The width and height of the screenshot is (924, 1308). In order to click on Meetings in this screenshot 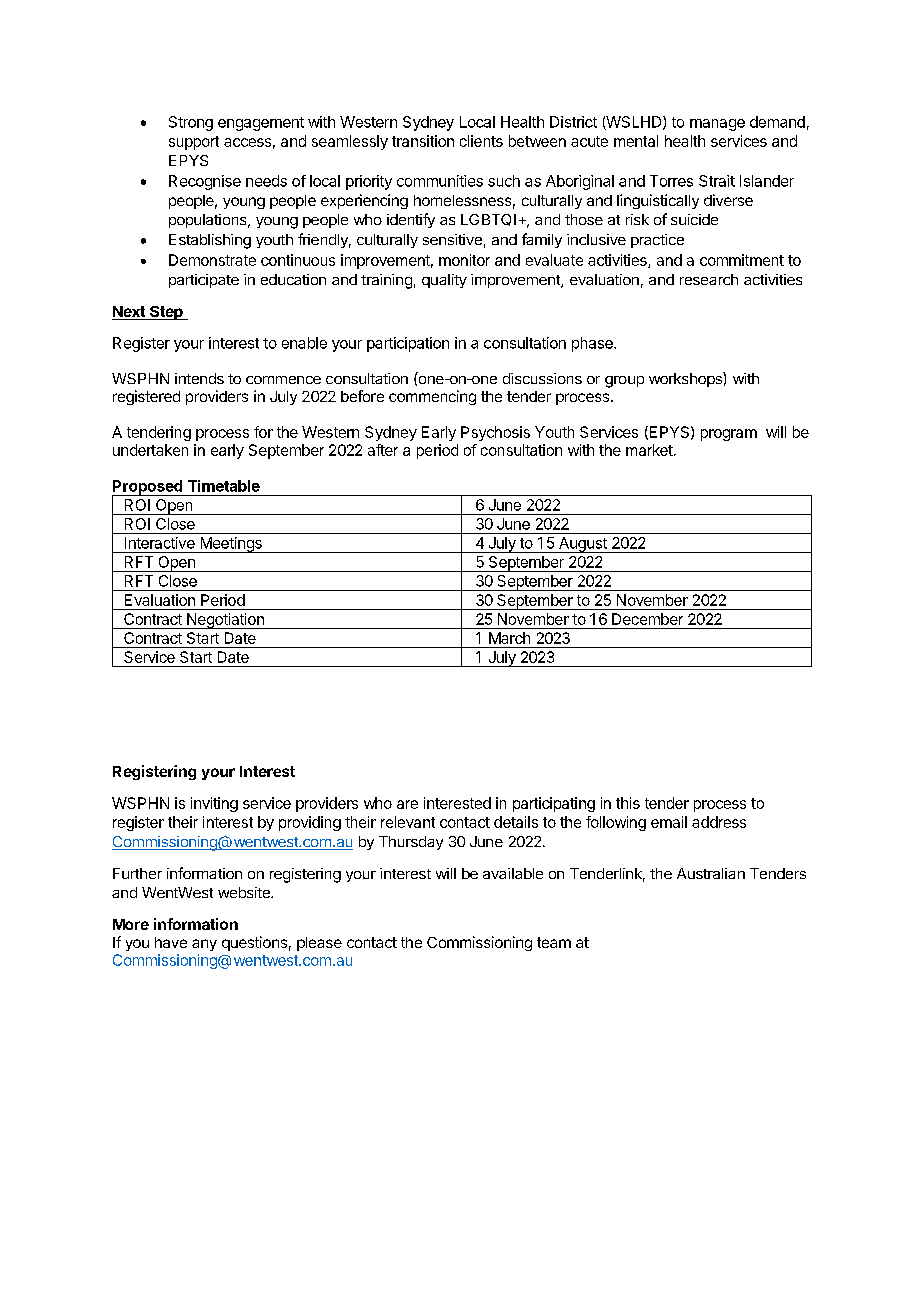, I will do `click(231, 545)`.
